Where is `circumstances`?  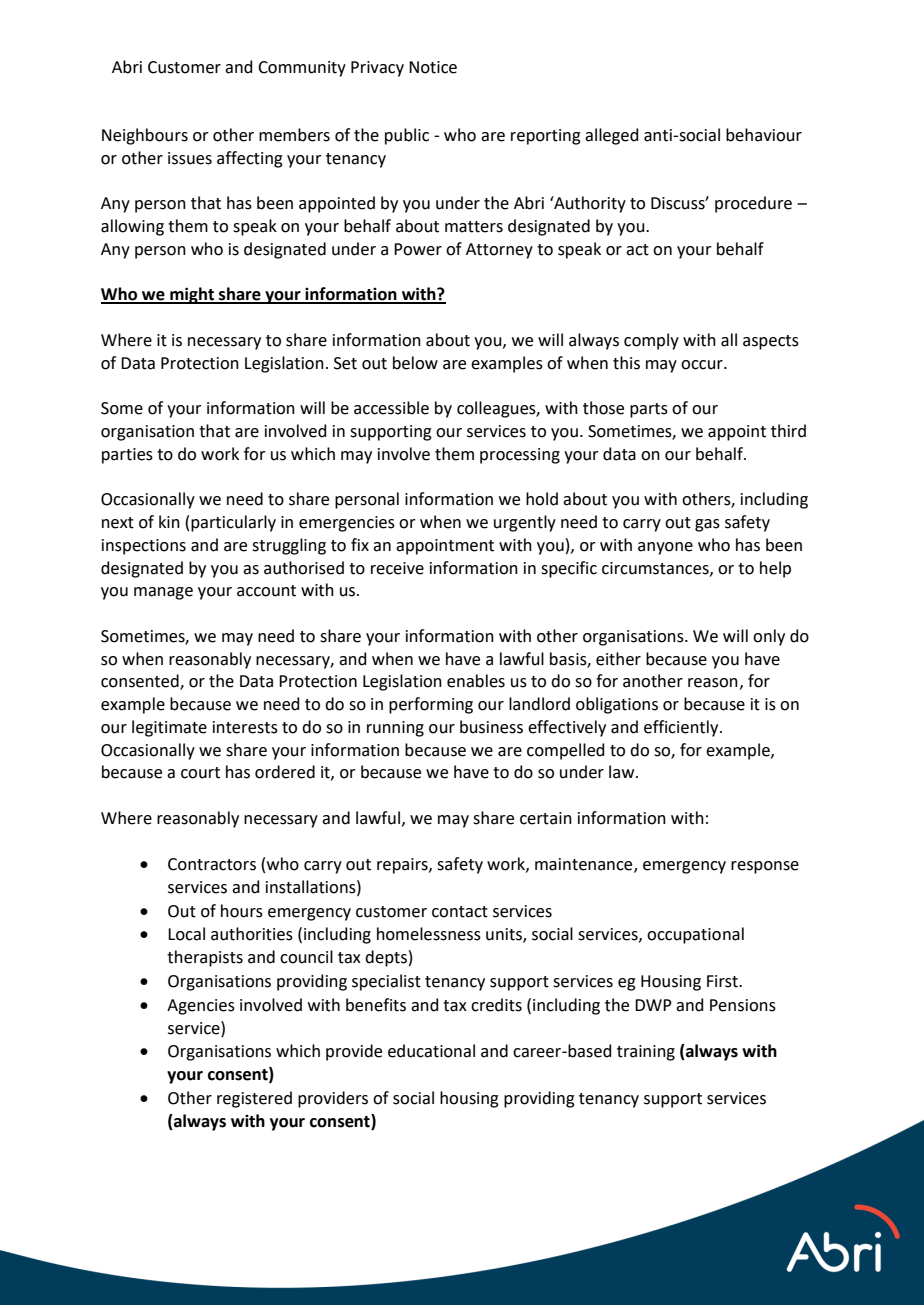
circumstances is located at coordinates (656, 569).
